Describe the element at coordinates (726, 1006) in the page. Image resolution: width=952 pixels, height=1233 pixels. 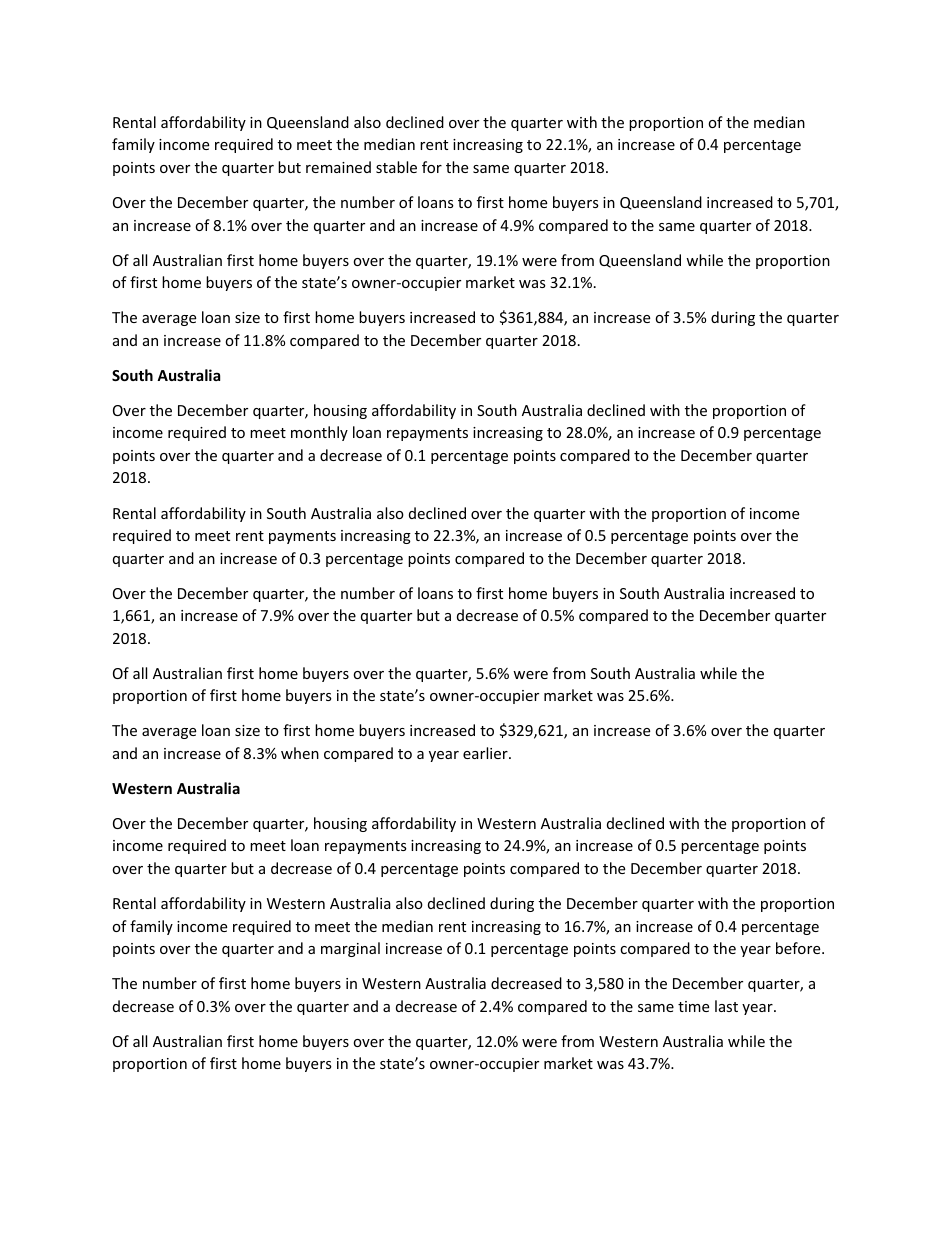
I see `last` at that location.
